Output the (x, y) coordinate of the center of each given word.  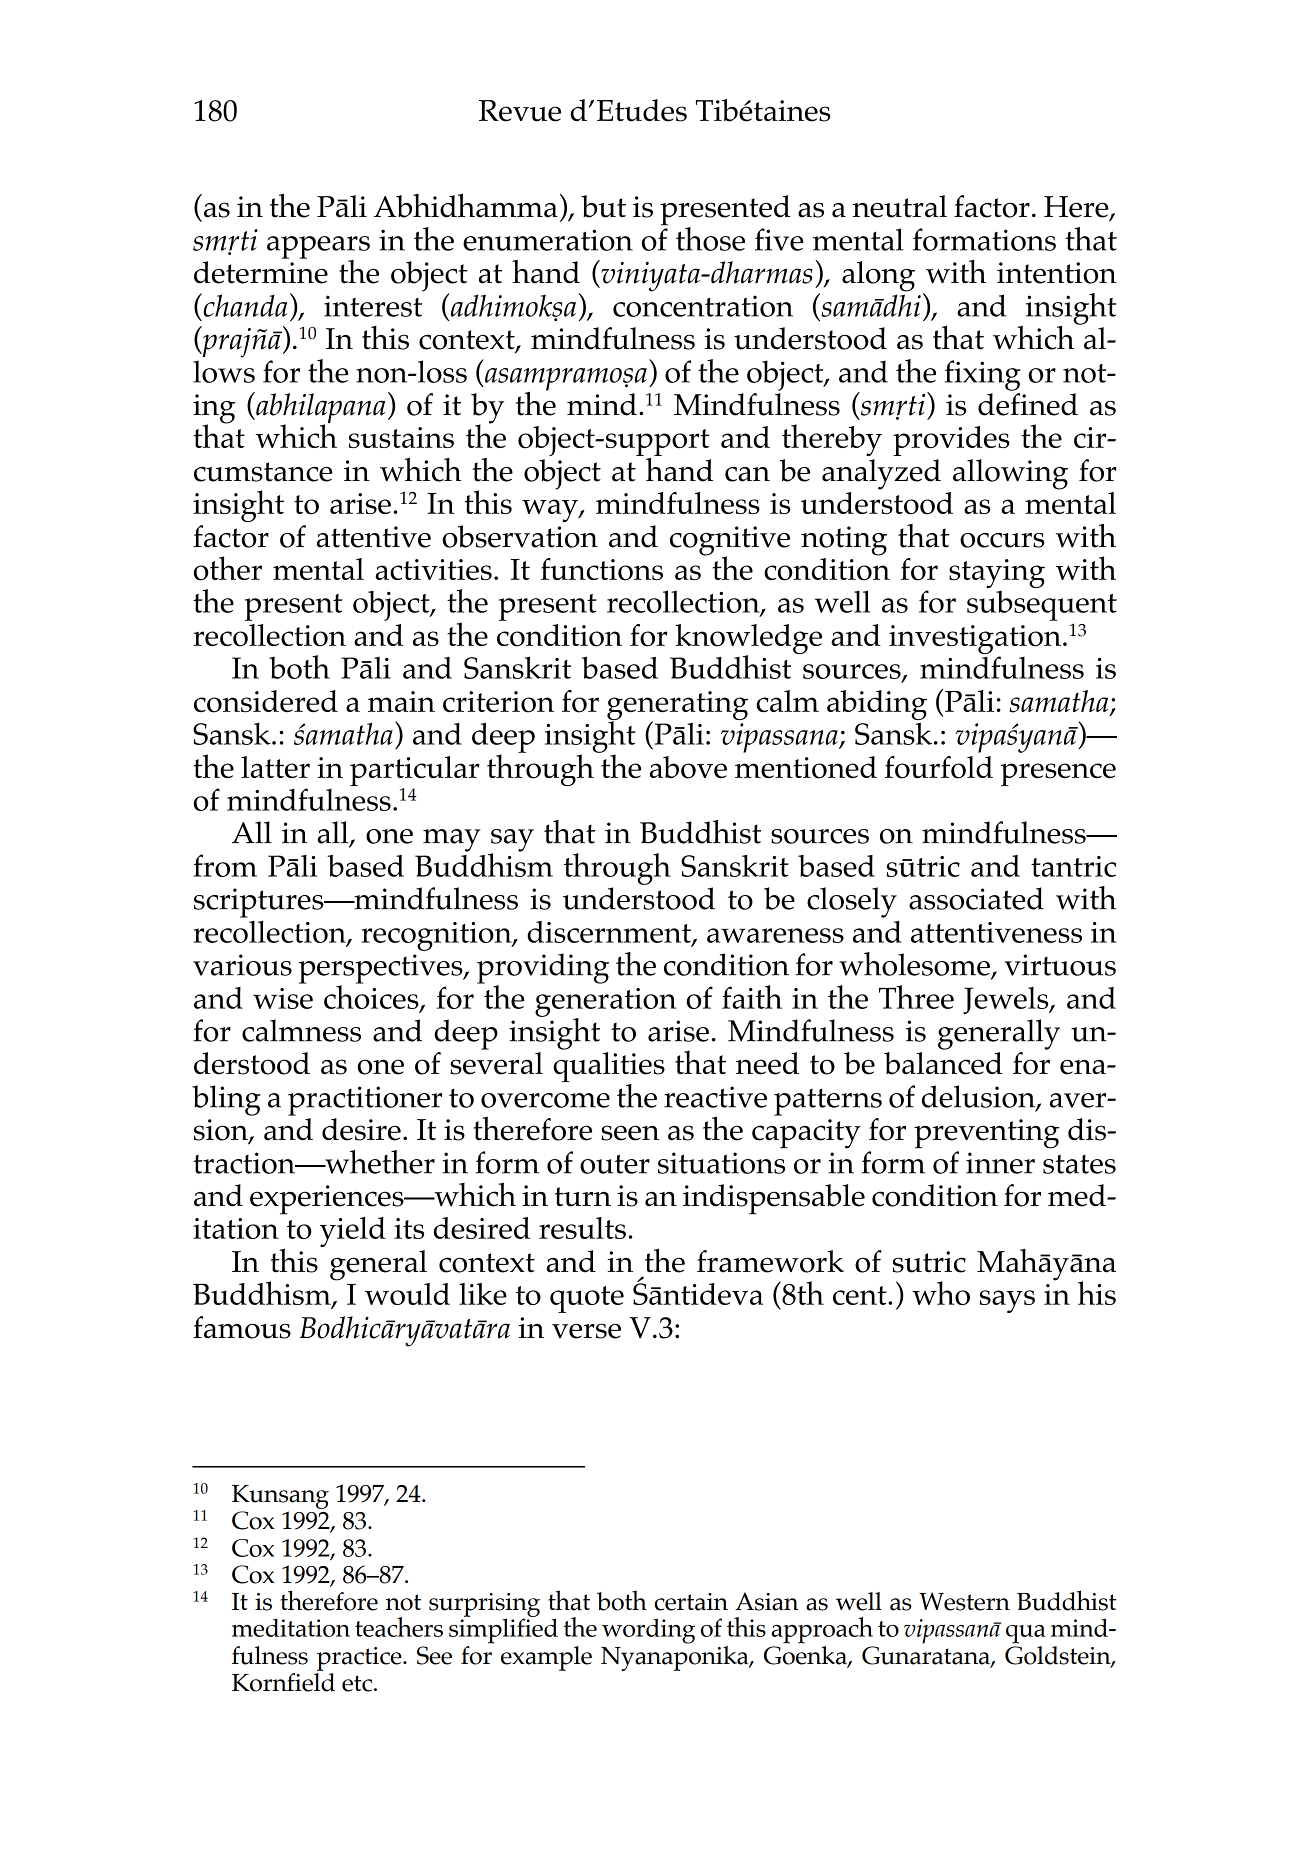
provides (951, 441)
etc (358, 1683)
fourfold (939, 767)
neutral (900, 206)
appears (318, 248)
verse (586, 1331)
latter (275, 767)
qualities (609, 1068)
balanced (943, 1063)
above (688, 767)
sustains (401, 437)
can (747, 474)
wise (283, 998)
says (1007, 1301)
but (603, 206)
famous (242, 1327)
